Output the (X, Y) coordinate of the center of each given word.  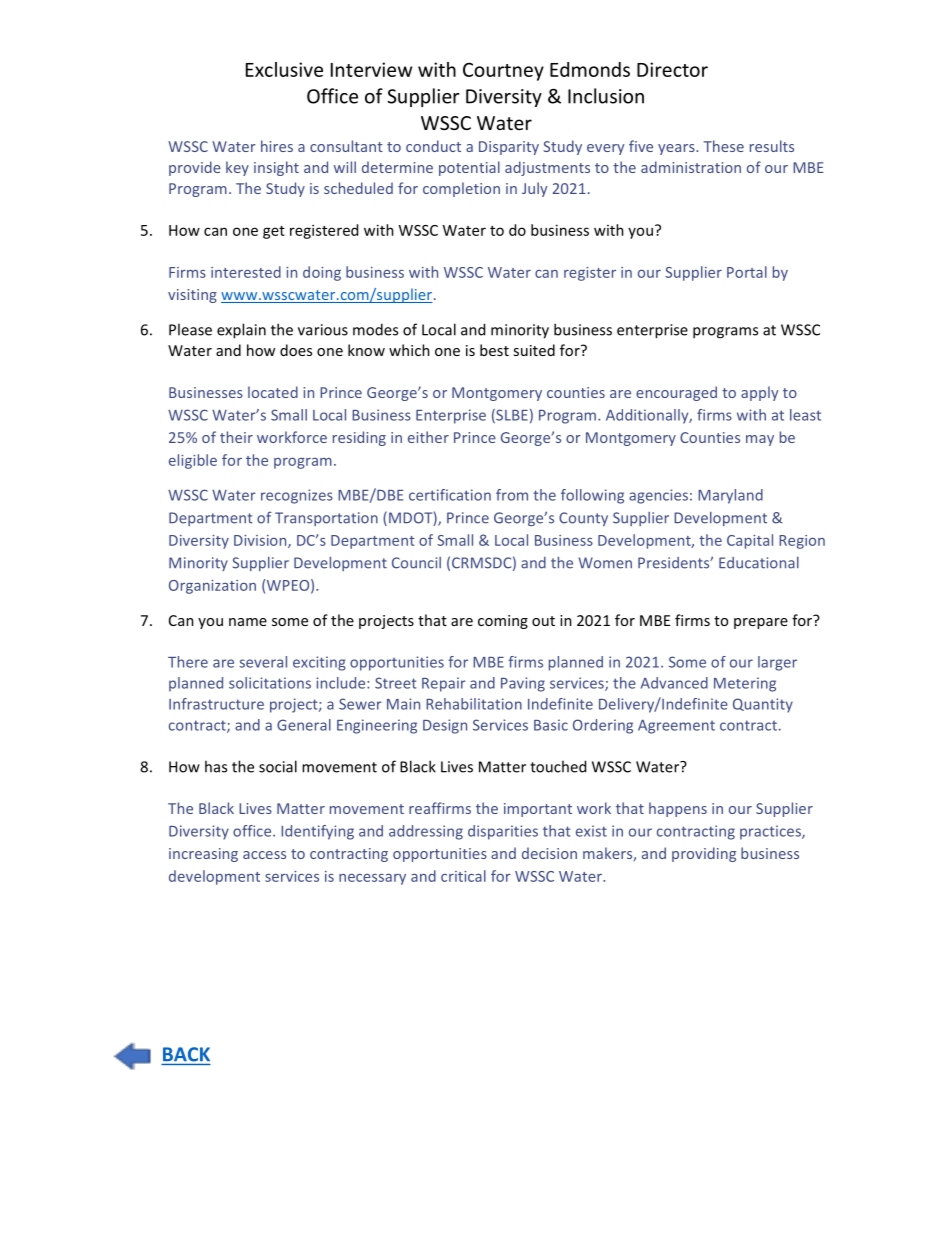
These (724, 146)
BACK (186, 1054)
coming (503, 622)
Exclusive (284, 69)
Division (261, 541)
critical (463, 876)
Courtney (503, 71)
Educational (759, 563)
